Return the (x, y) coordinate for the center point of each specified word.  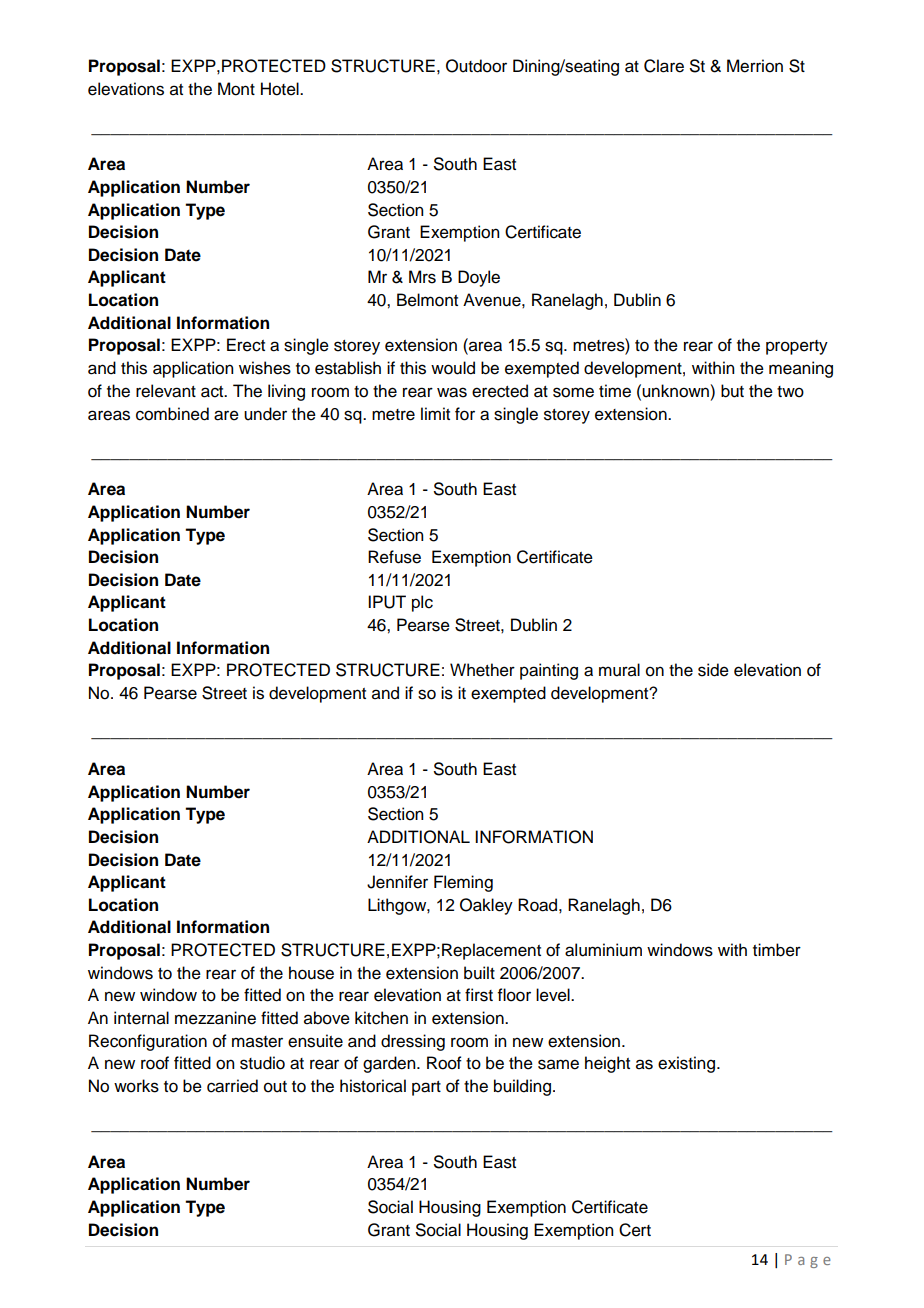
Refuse (394, 557)
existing (686, 1064)
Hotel (281, 89)
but (732, 391)
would (453, 368)
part (426, 1088)
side (713, 670)
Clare (664, 66)
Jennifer (397, 882)
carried (232, 1086)
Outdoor (476, 66)
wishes (265, 368)
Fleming (463, 883)
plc (422, 603)
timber (777, 950)
